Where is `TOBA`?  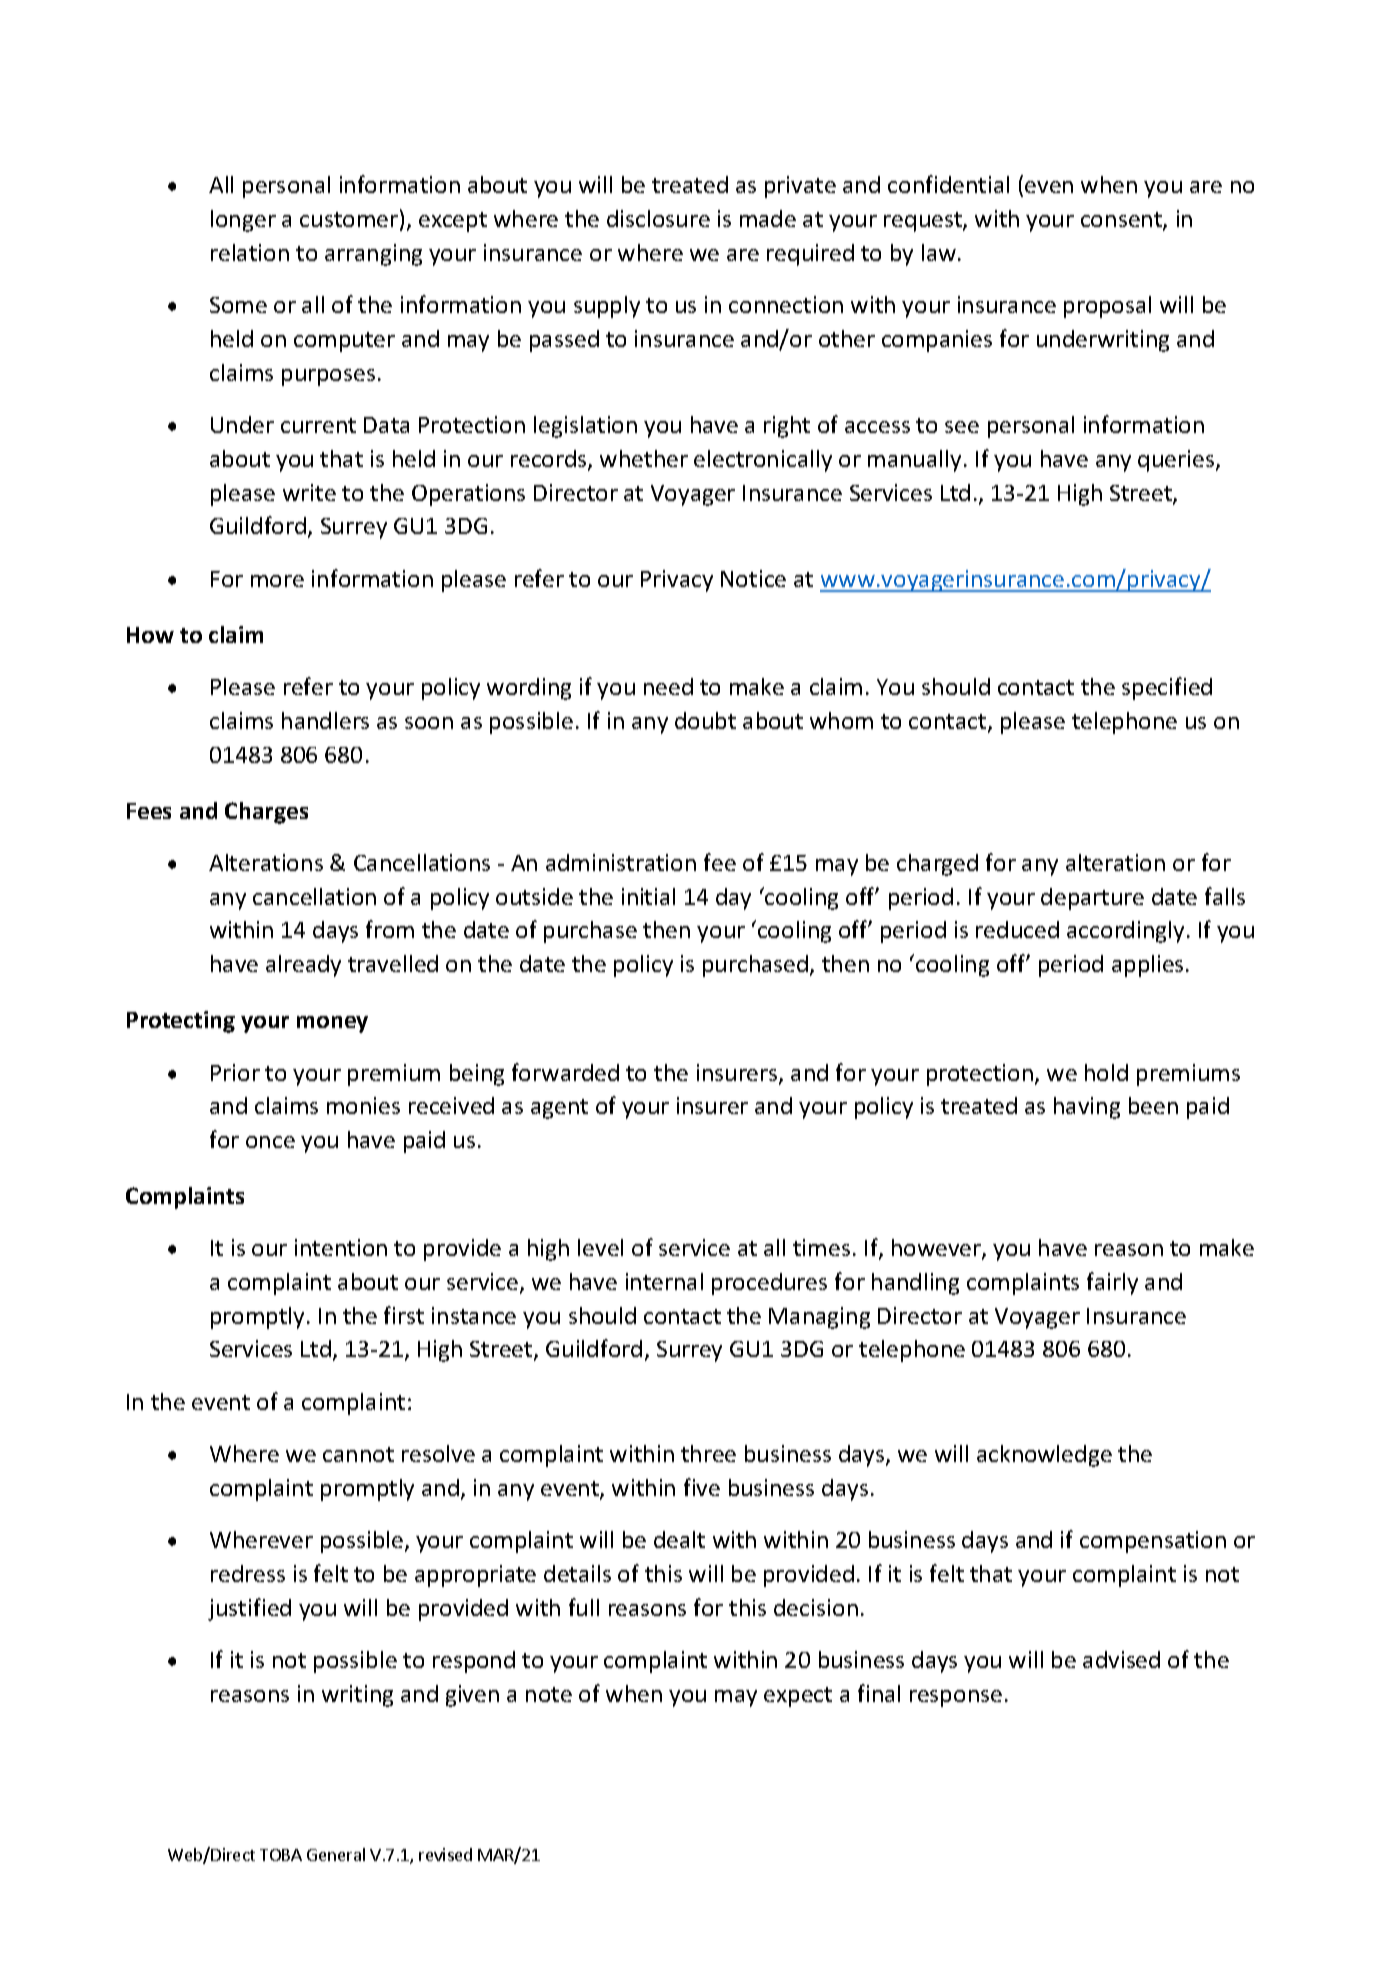
TOBA is located at coordinates (281, 1855).
